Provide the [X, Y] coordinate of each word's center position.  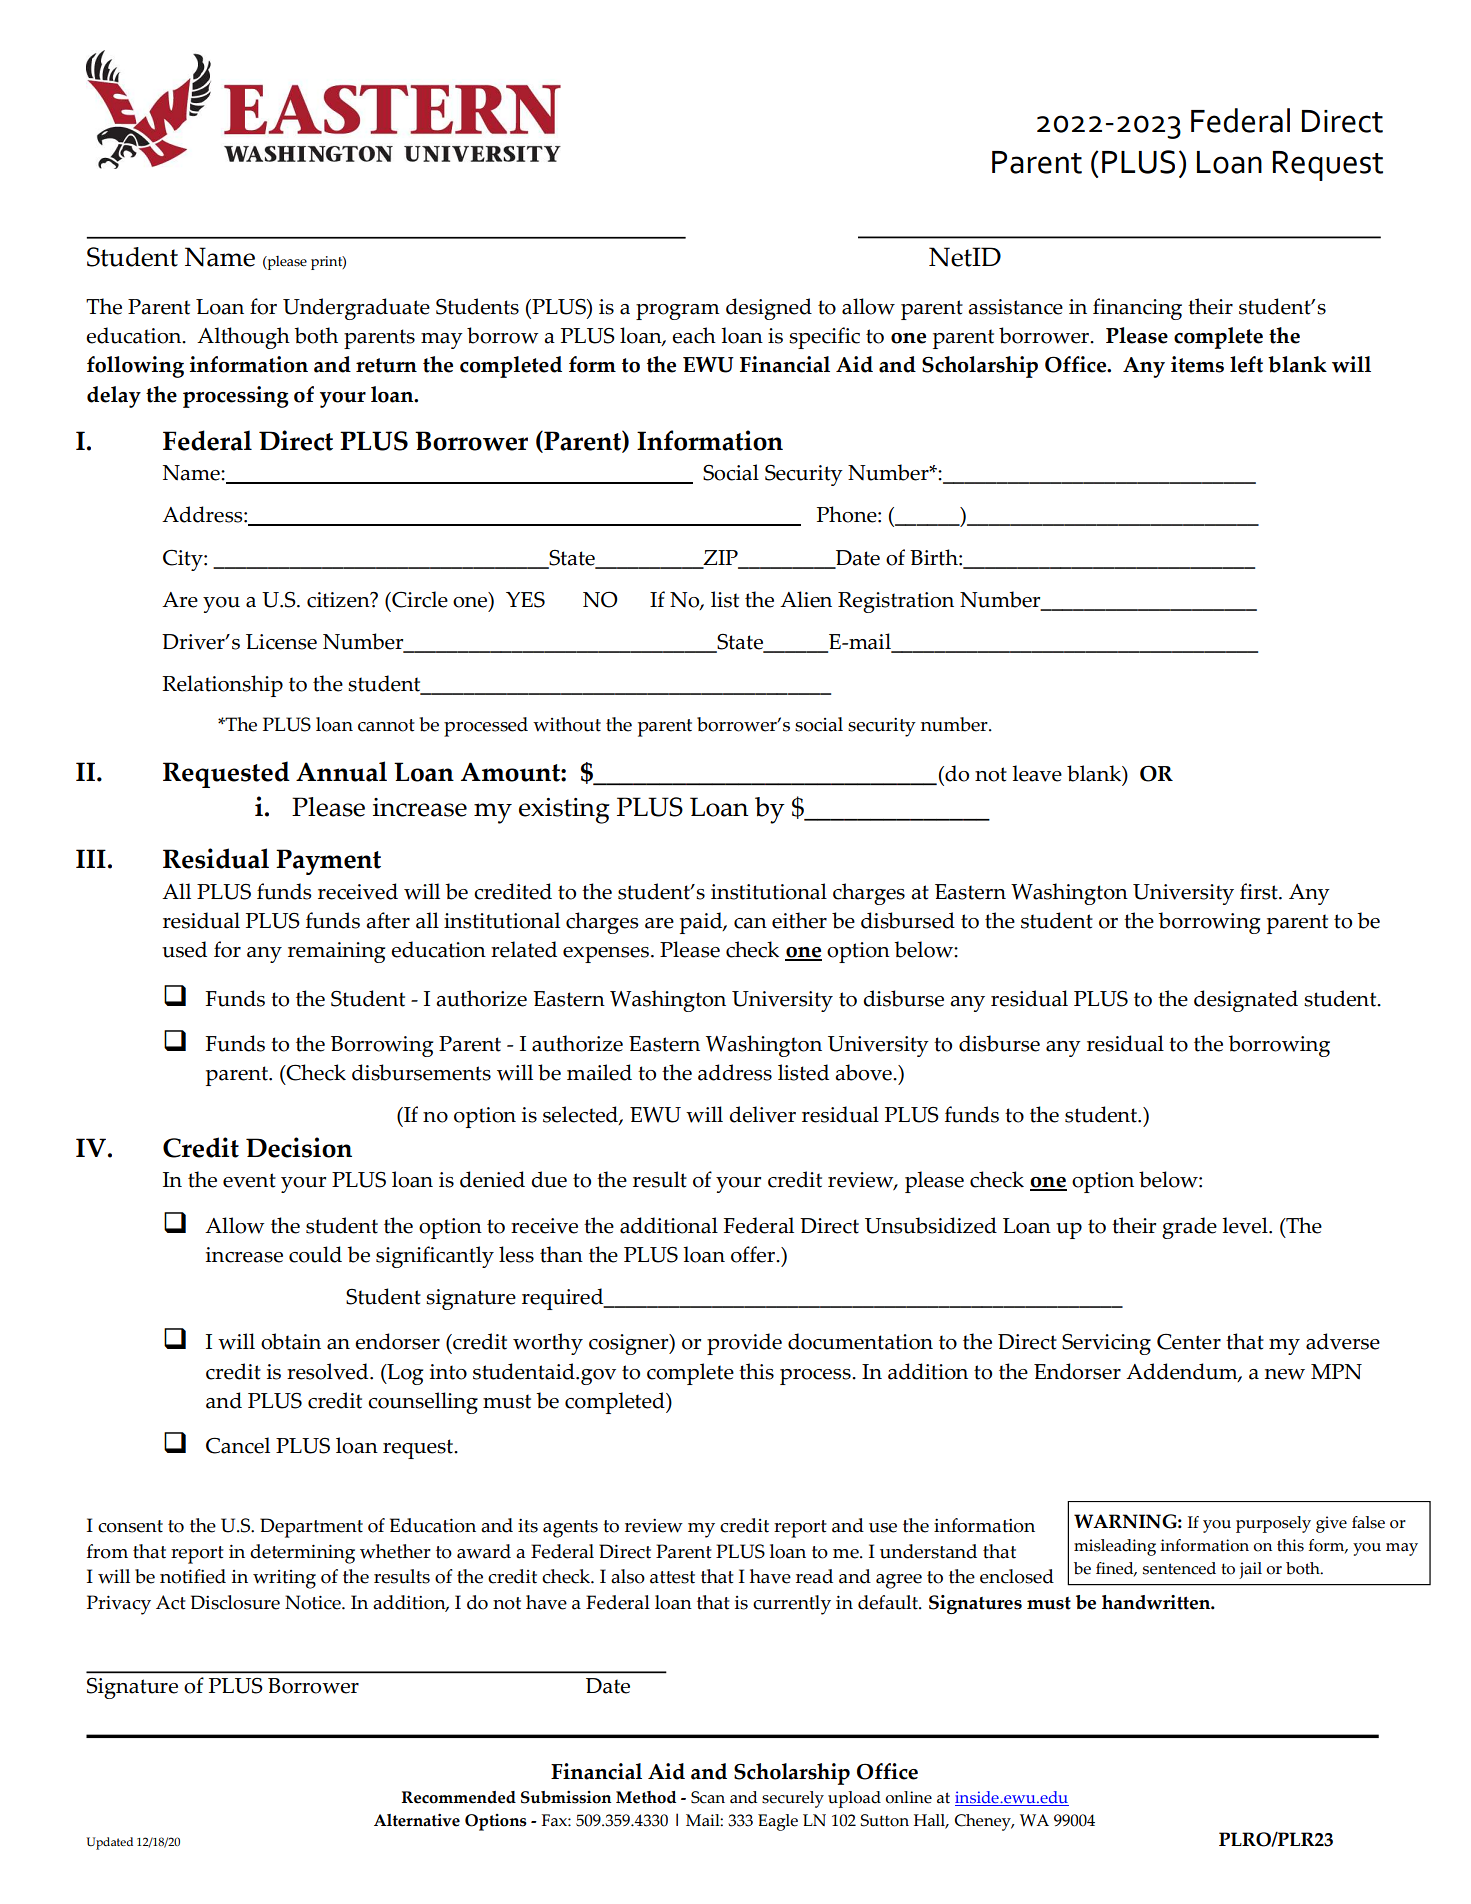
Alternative [417, 1820]
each [694, 335]
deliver [762, 1114]
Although [243, 338]
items [1197, 364]
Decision [299, 1147]
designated [1246, 1001]
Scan [708, 1797]
